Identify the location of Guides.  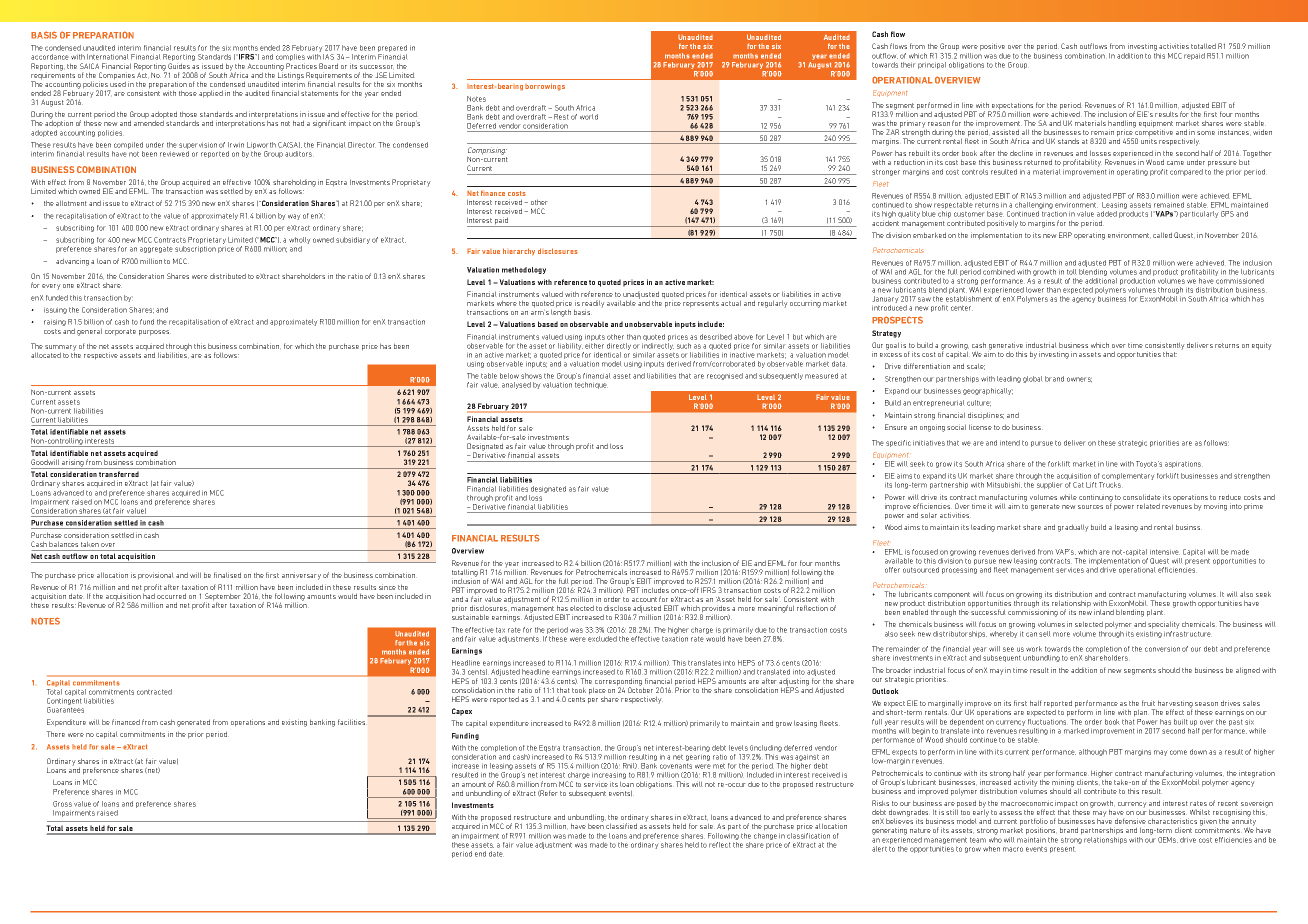
(179, 66).
